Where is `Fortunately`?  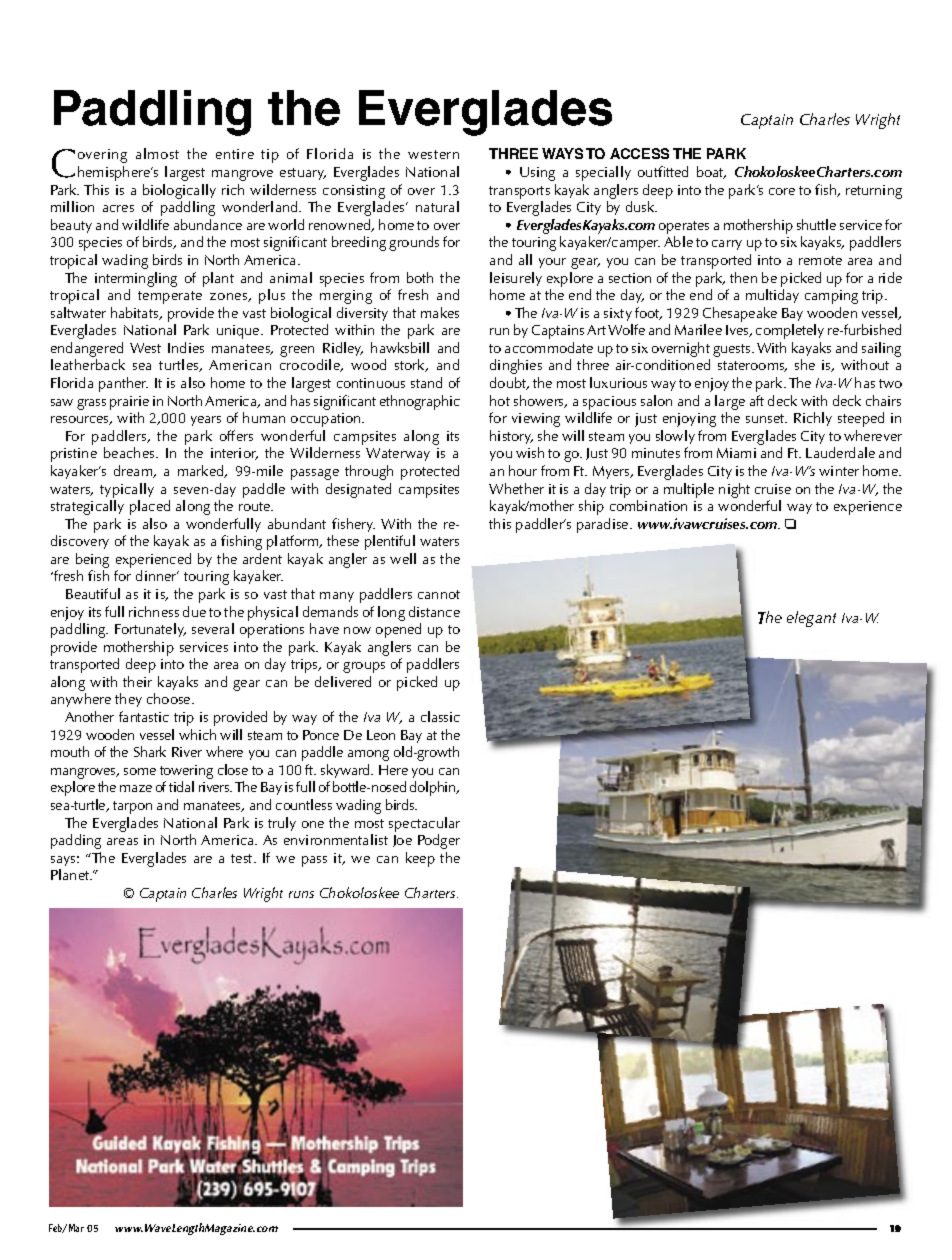 Fortunately is located at coordinates (150, 630).
